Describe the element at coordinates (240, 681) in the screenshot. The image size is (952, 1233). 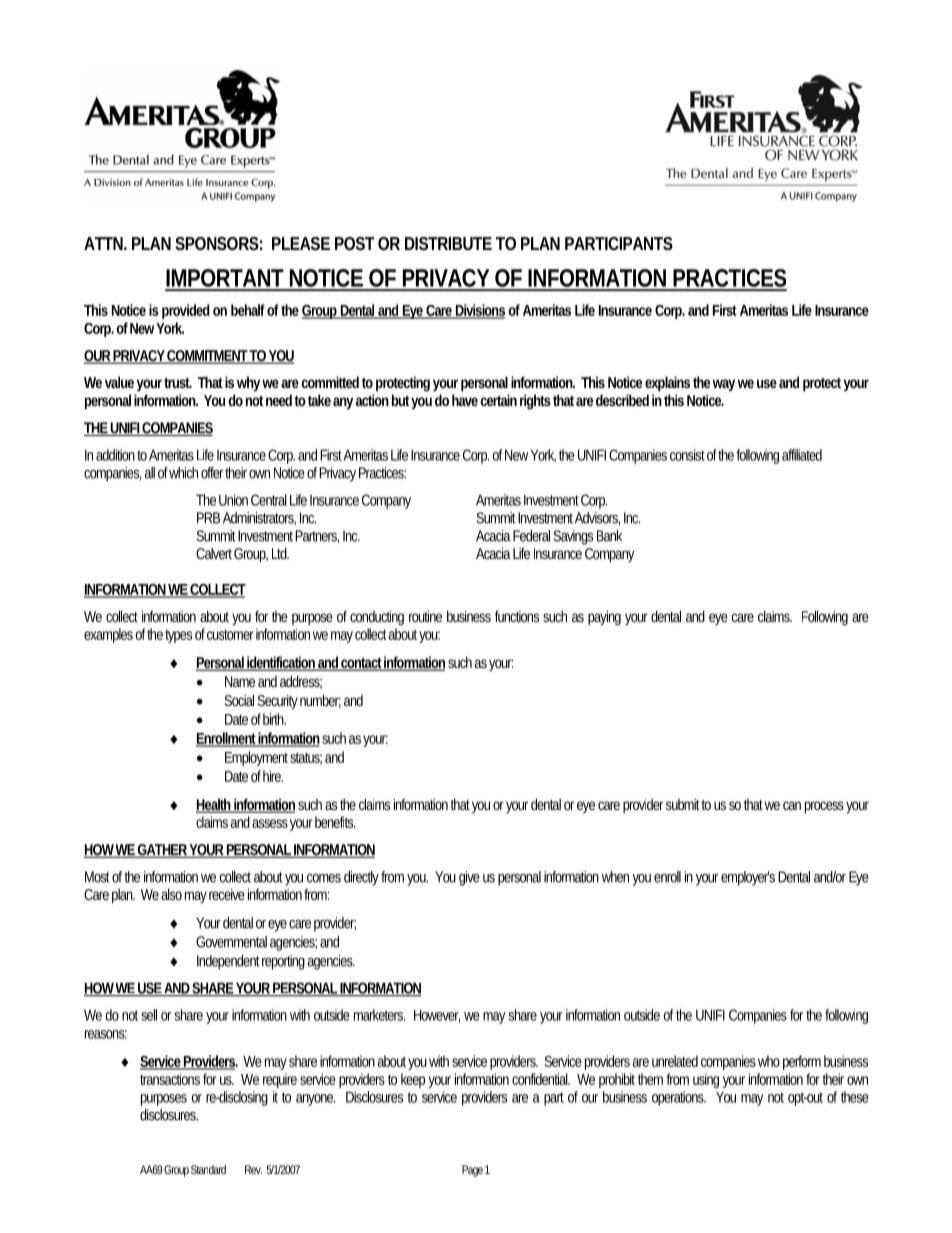
I see `Name` at that location.
